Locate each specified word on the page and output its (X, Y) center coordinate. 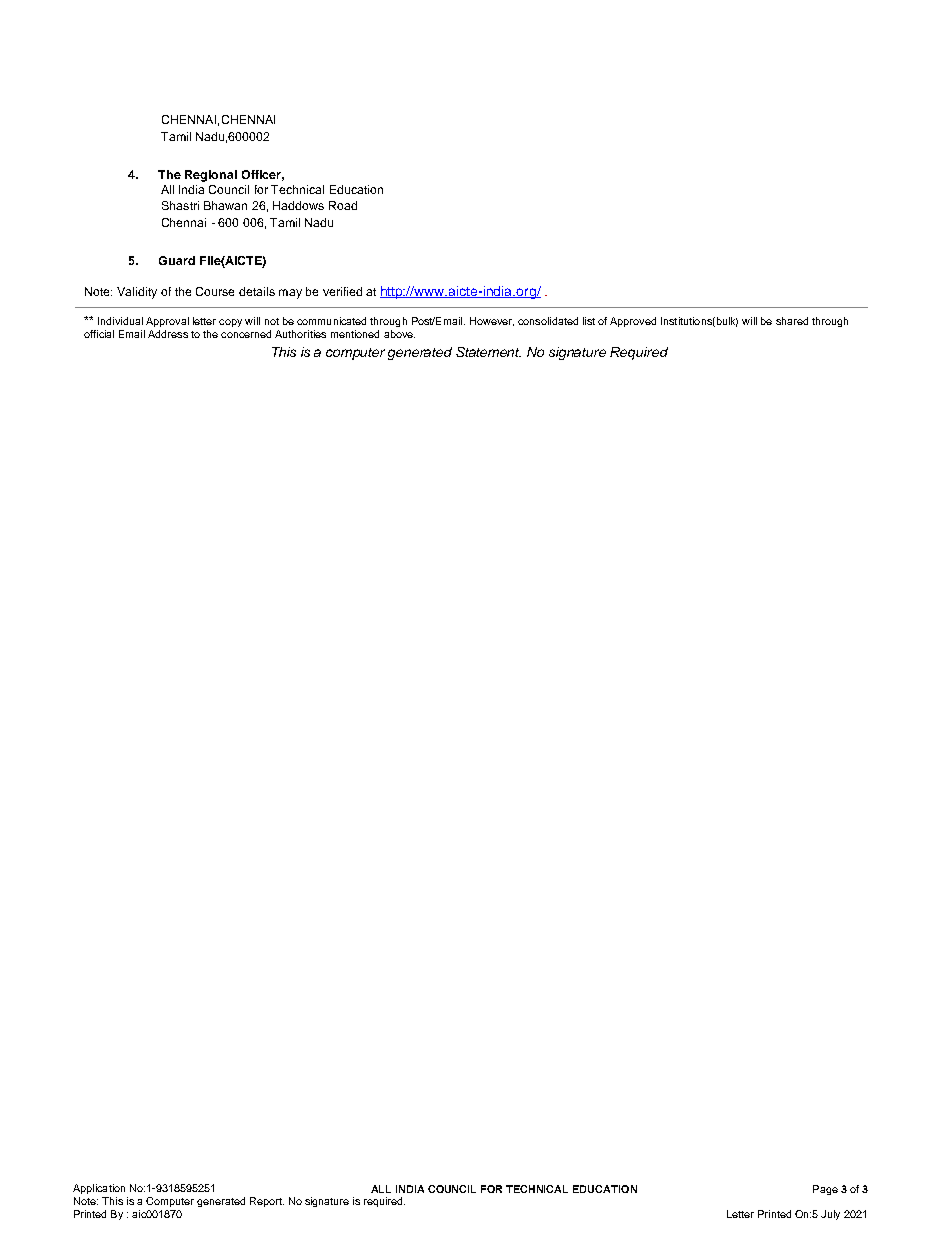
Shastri (180, 205)
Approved (633, 322)
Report (267, 1202)
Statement (488, 352)
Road (343, 205)
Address (168, 334)
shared (792, 321)
